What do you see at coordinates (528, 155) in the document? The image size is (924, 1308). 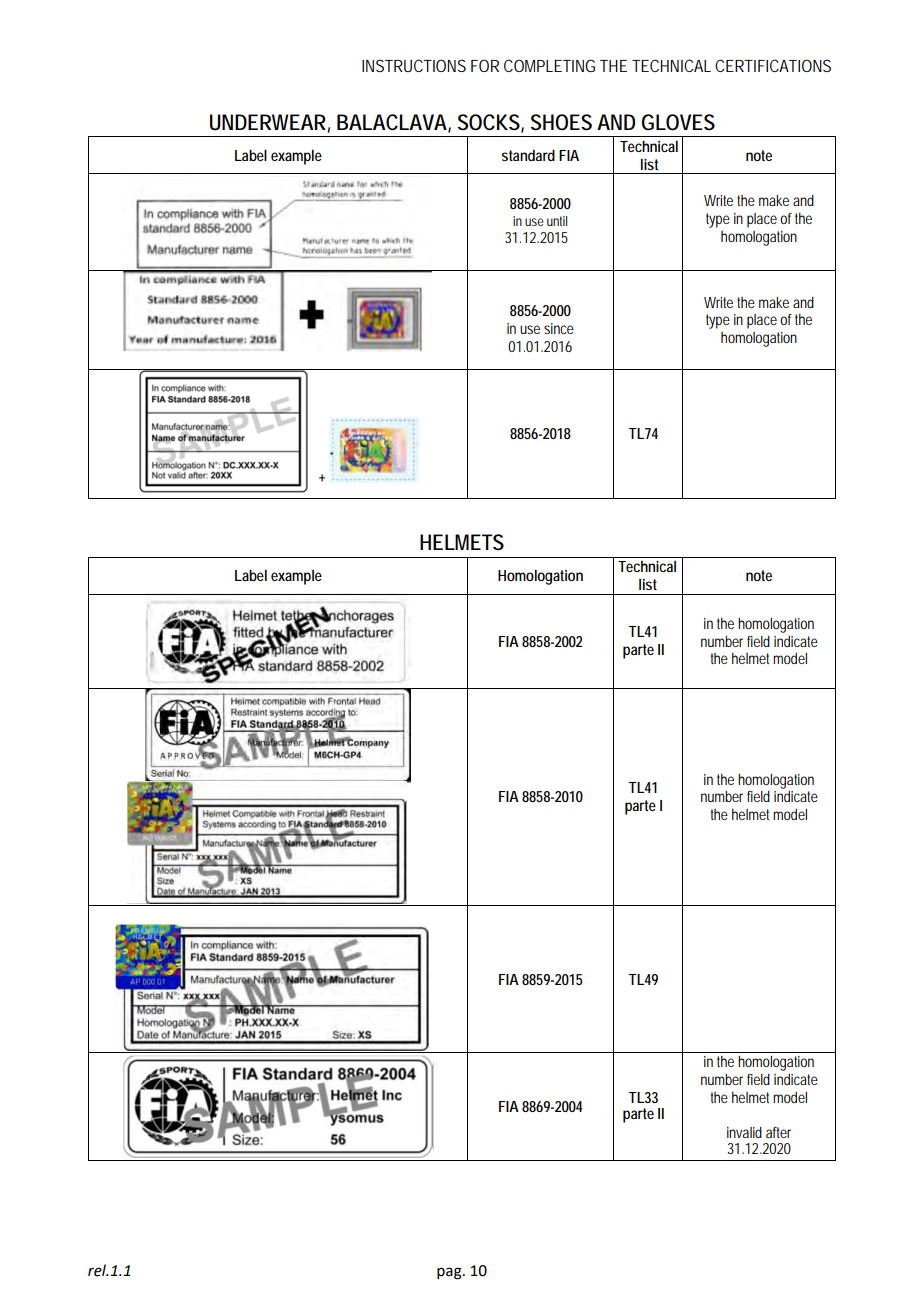 I see `standard` at bounding box center [528, 155].
